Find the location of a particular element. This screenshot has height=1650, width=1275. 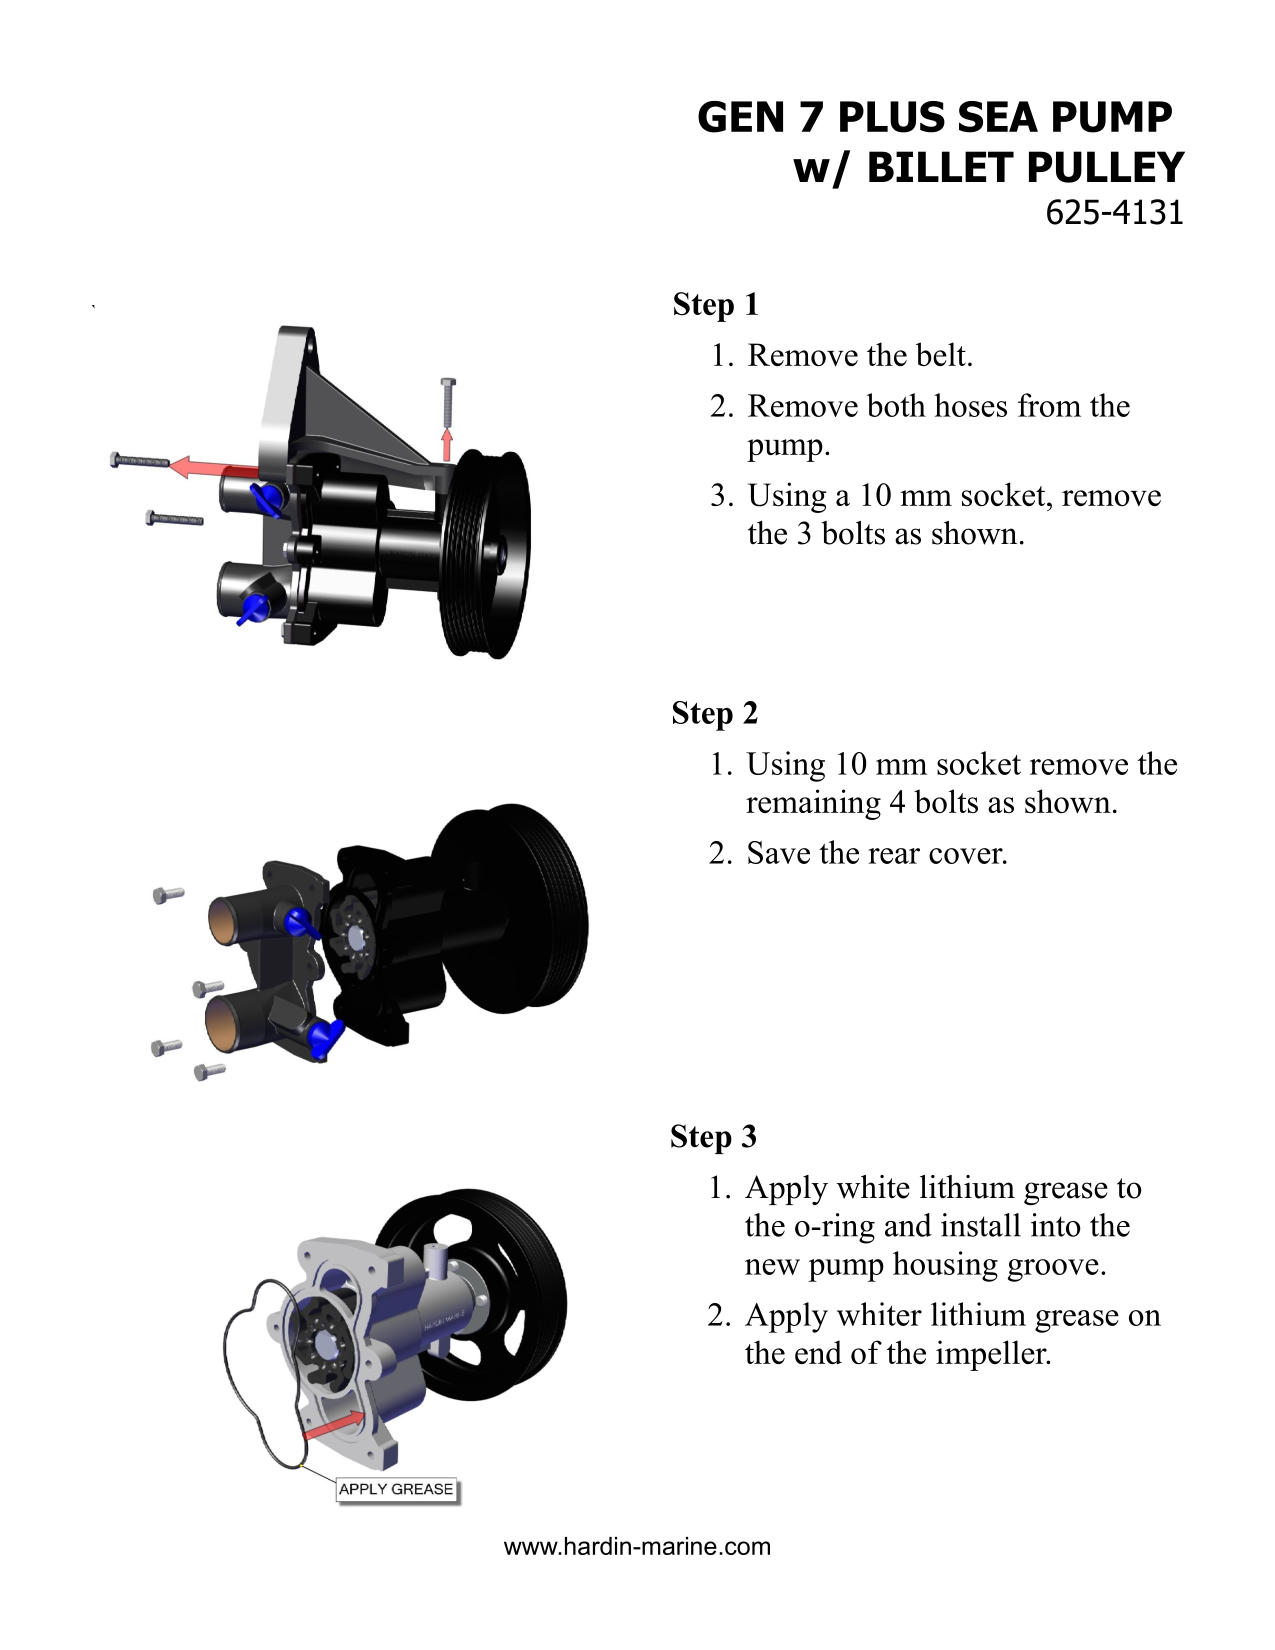

GEN is located at coordinates (740, 117).
